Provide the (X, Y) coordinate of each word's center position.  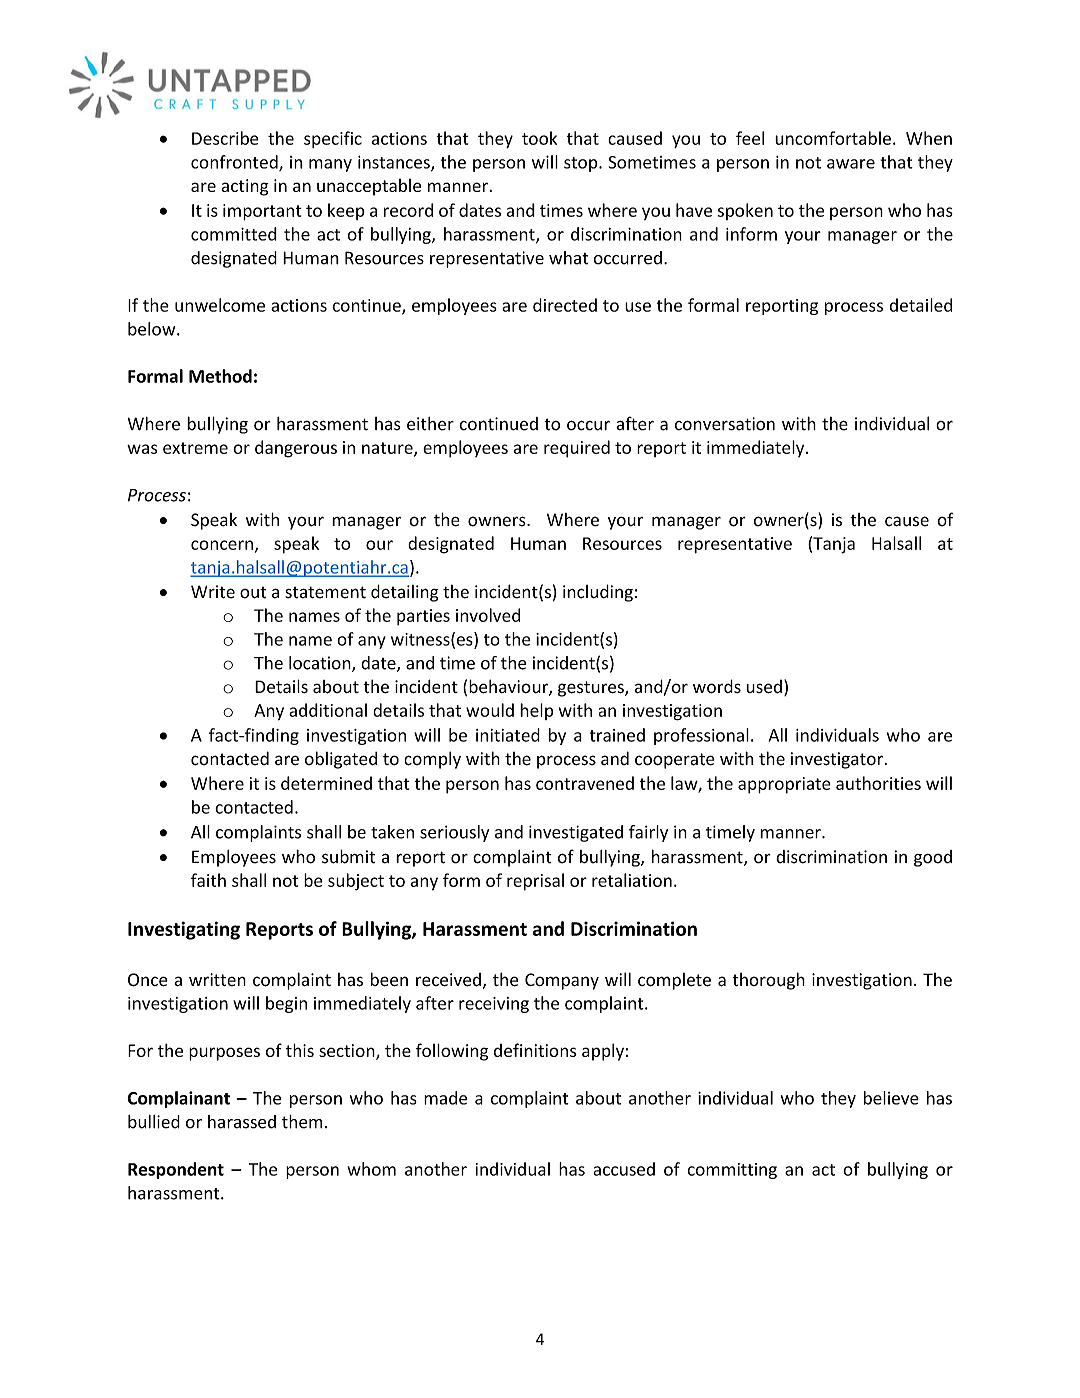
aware (851, 164)
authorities (878, 783)
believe (891, 1098)
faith (208, 880)
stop (582, 164)
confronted (235, 163)
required (577, 449)
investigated (576, 833)
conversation (725, 424)
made (445, 1098)
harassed (242, 1122)
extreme (195, 448)
